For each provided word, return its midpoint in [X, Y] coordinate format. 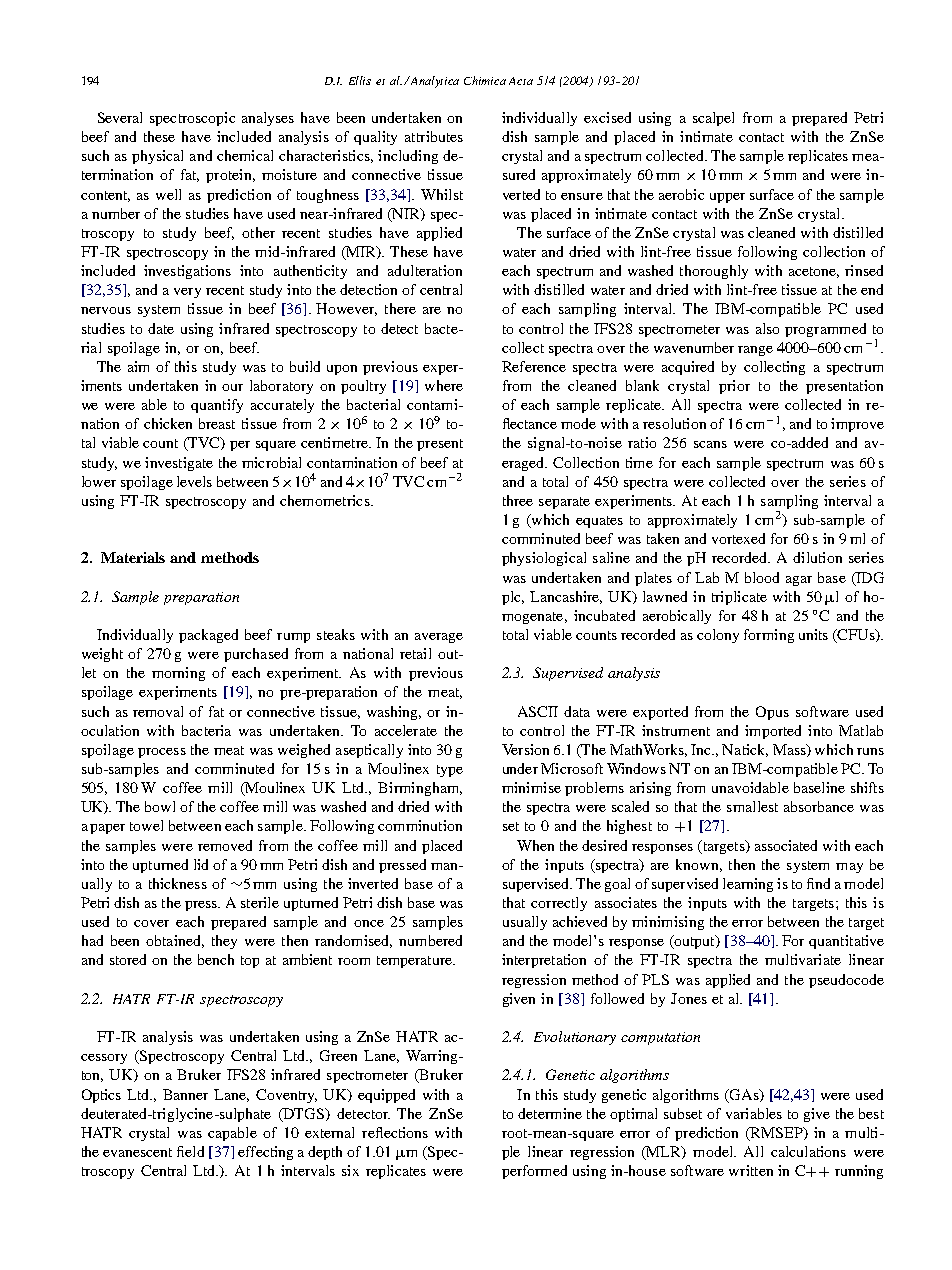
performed [534, 1172]
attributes [434, 136]
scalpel [713, 119]
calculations [808, 1151]
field [190, 1151]
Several [120, 117]
